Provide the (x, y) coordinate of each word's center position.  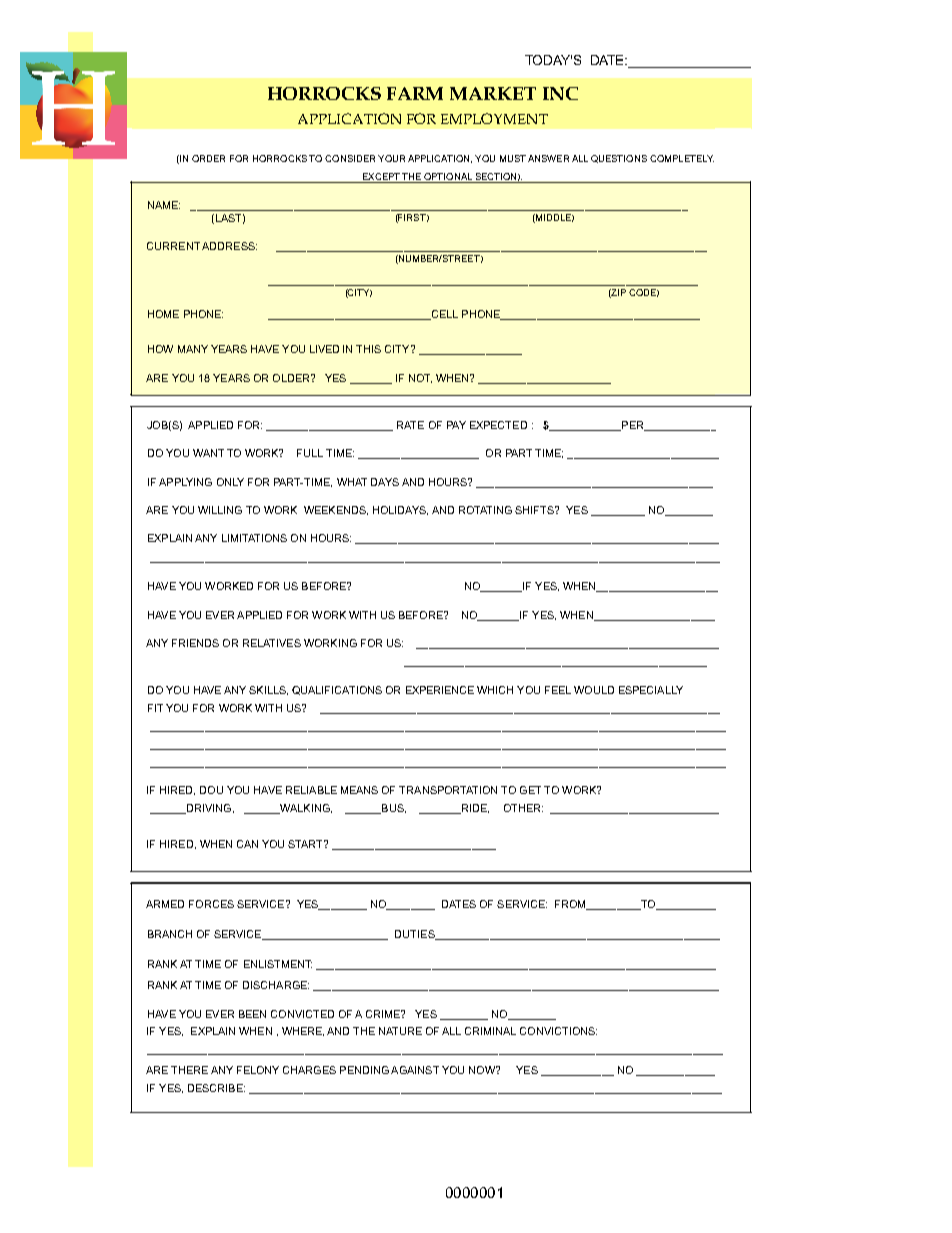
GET (530, 790)
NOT (420, 378)
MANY (193, 349)
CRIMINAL (490, 1031)
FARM (415, 93)
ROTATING (485, 510)
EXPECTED (498, 425)
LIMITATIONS (254, 538)
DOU (211, 790)
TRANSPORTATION (448, 790)
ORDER (208, 158)
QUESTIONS (619, 159)
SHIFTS (535, 510)
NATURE (400, 1031)
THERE (189, 1070)
